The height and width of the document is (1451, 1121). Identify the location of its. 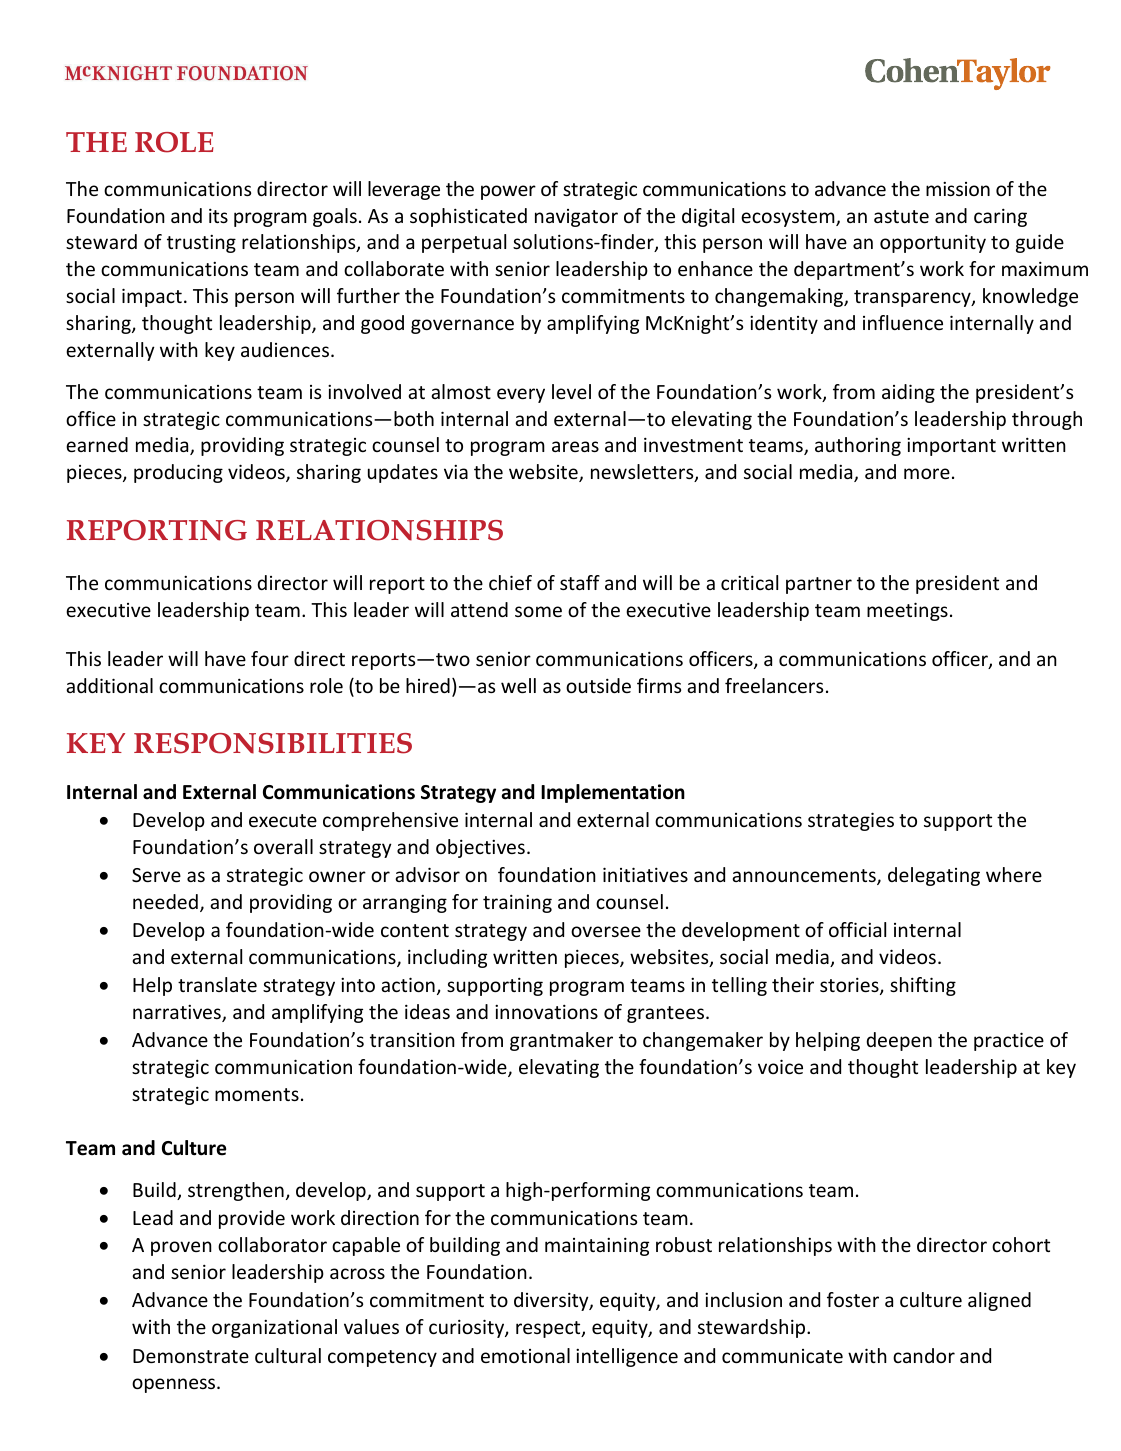
(218, 215).
